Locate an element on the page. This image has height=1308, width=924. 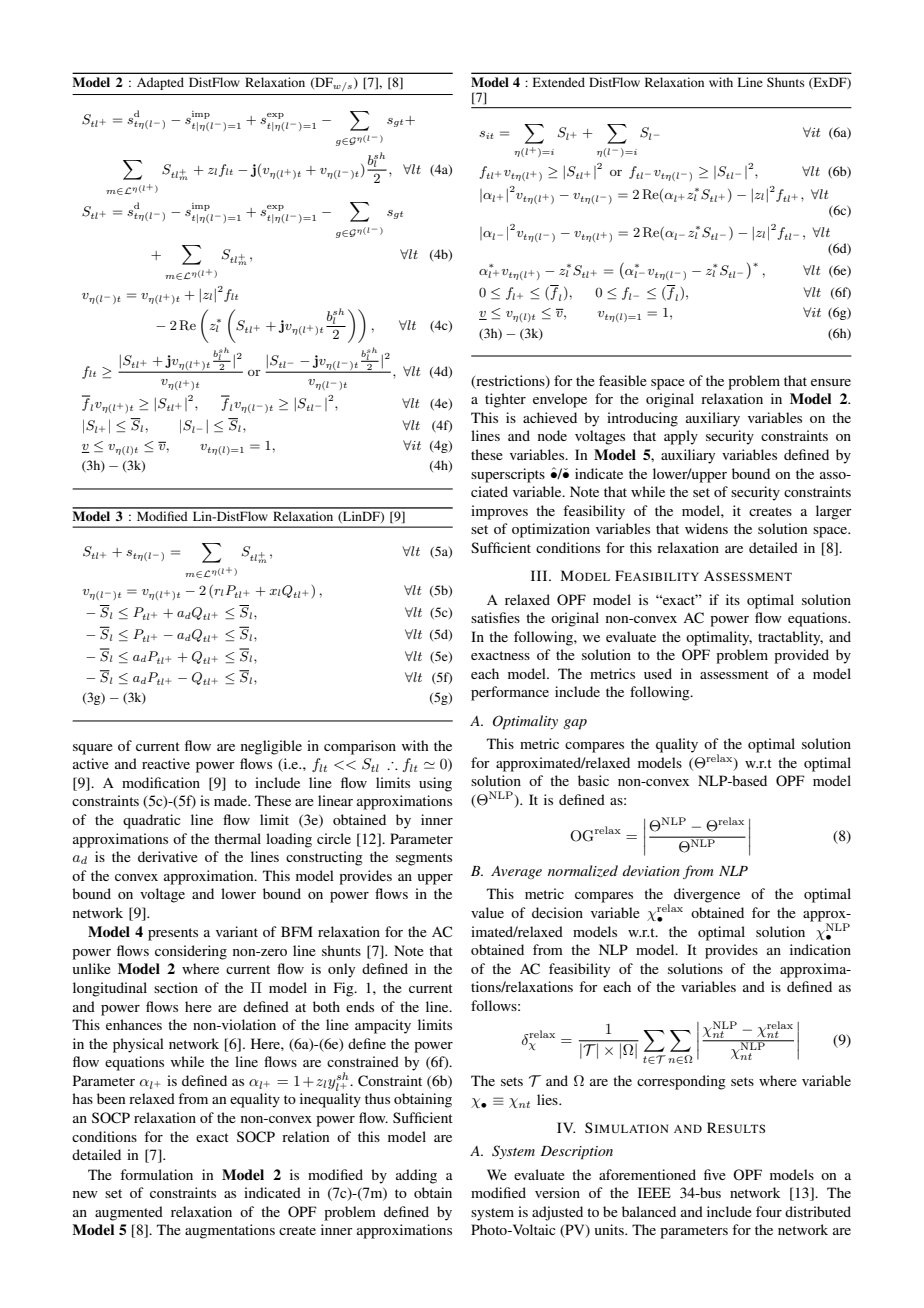
ensure is located at coordinates (831, 382).
